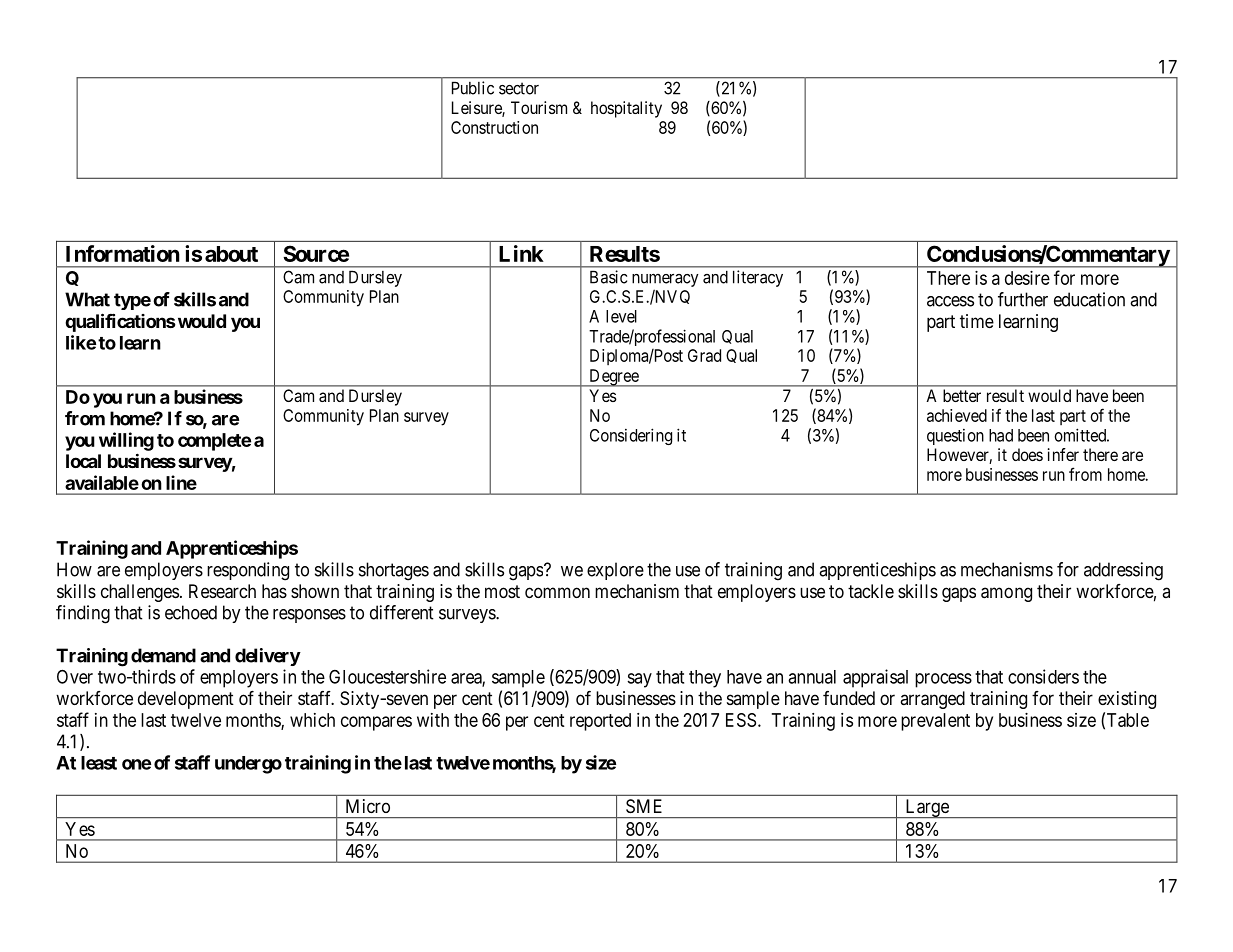 The image size is (1233, 952). I want to click on Tourism, so click(539, 107).
